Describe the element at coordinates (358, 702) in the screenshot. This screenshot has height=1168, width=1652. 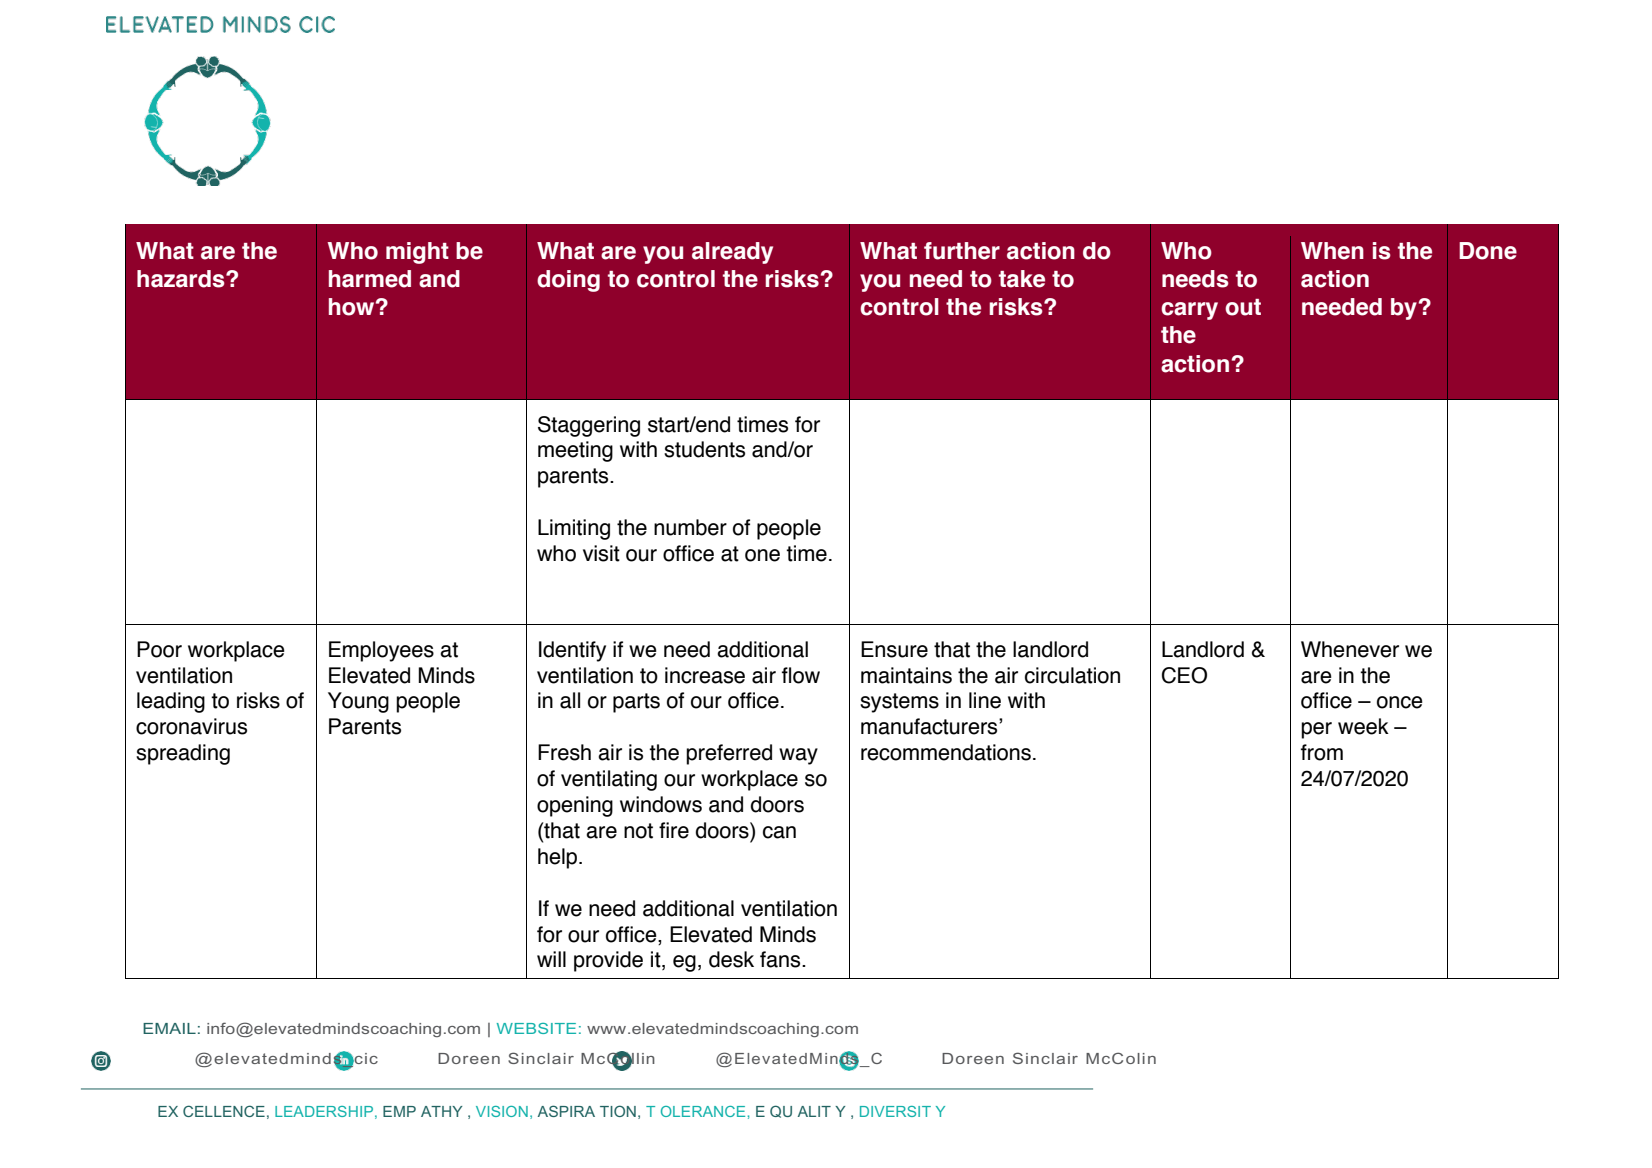
I see `Young` at that location.
